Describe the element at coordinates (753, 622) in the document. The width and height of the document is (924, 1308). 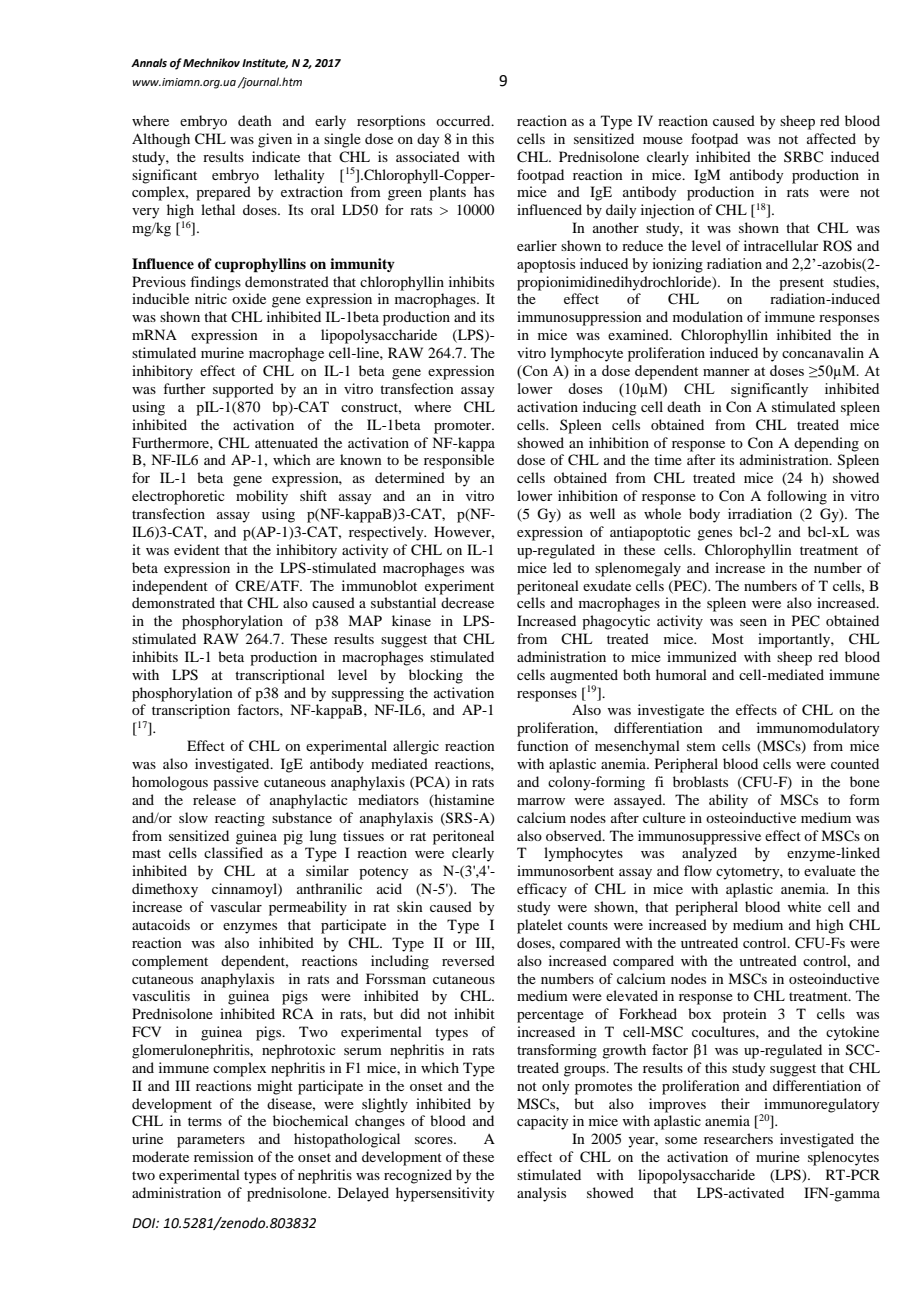
I see `seen` at that location.
